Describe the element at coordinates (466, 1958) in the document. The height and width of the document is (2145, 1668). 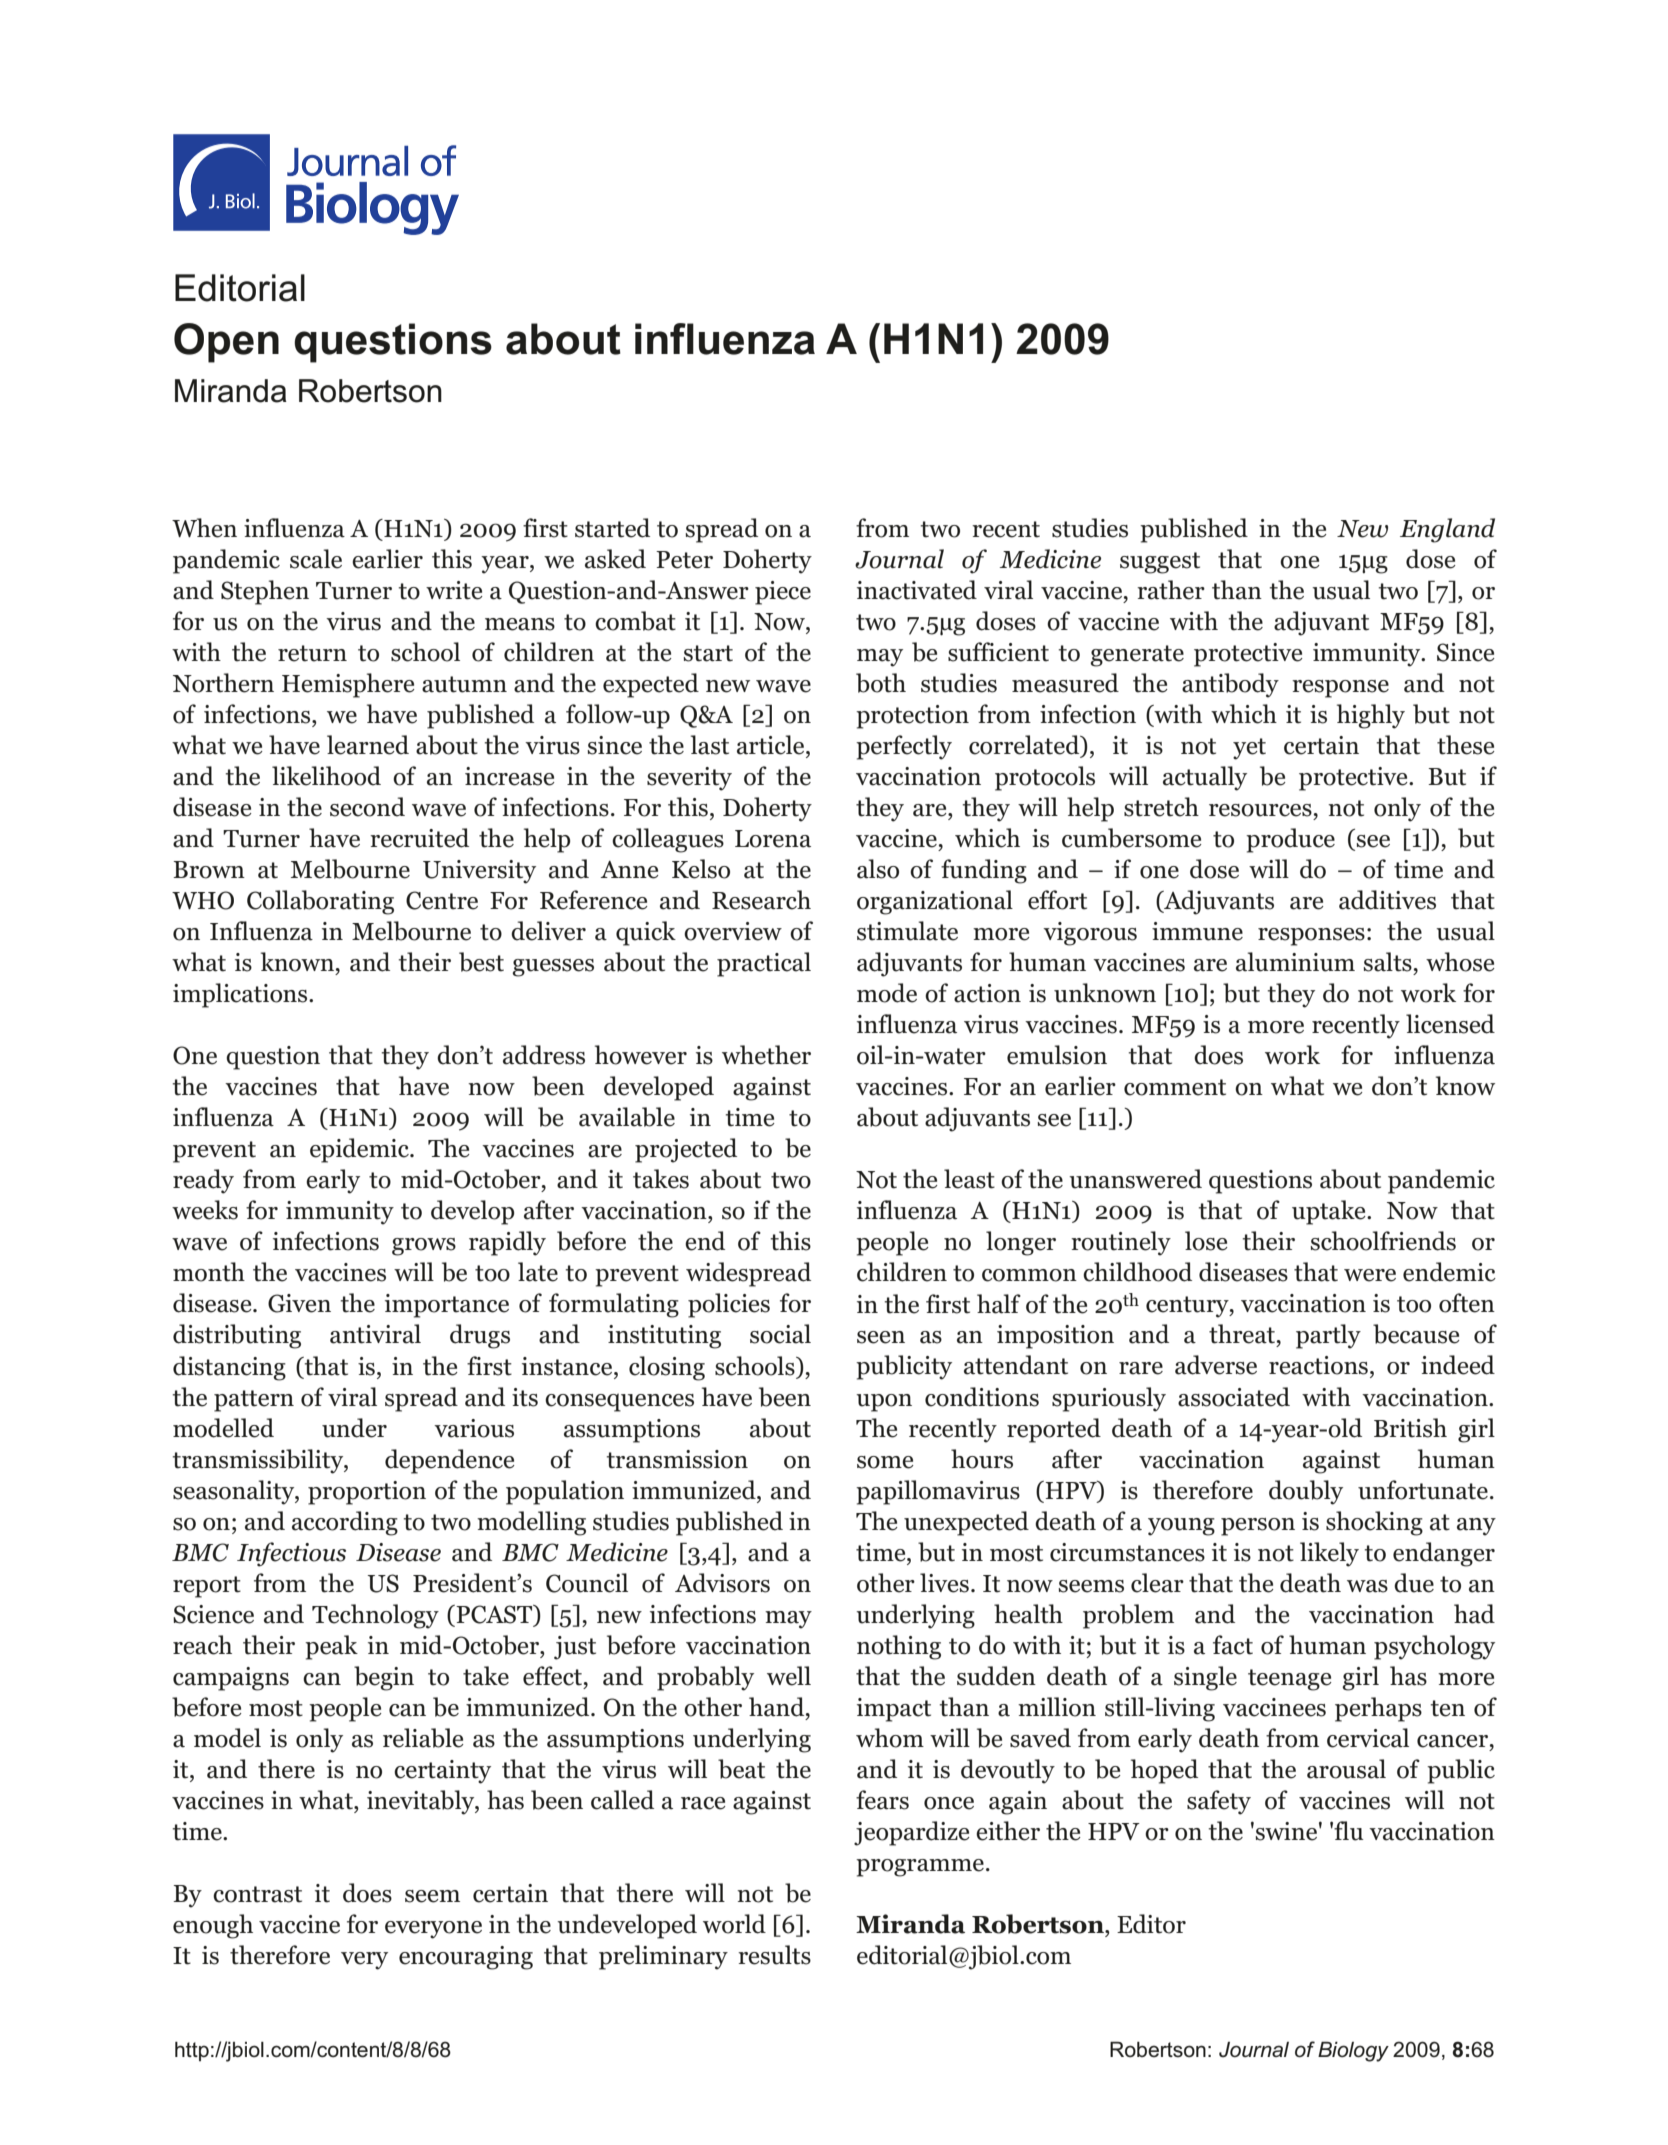
I see `encouraging` at that location.
